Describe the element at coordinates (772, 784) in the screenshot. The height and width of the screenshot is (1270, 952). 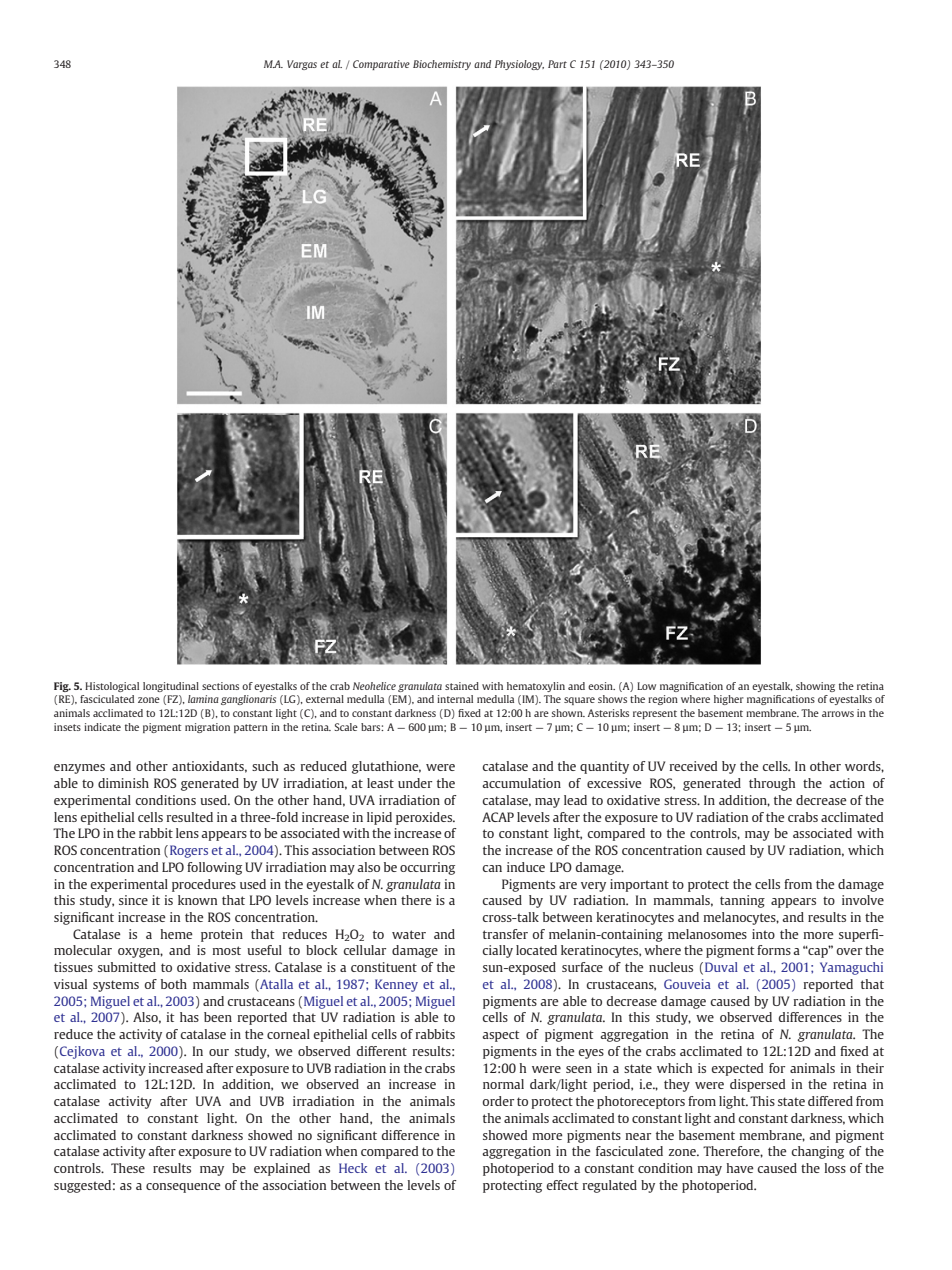
I see `through` at that location.
